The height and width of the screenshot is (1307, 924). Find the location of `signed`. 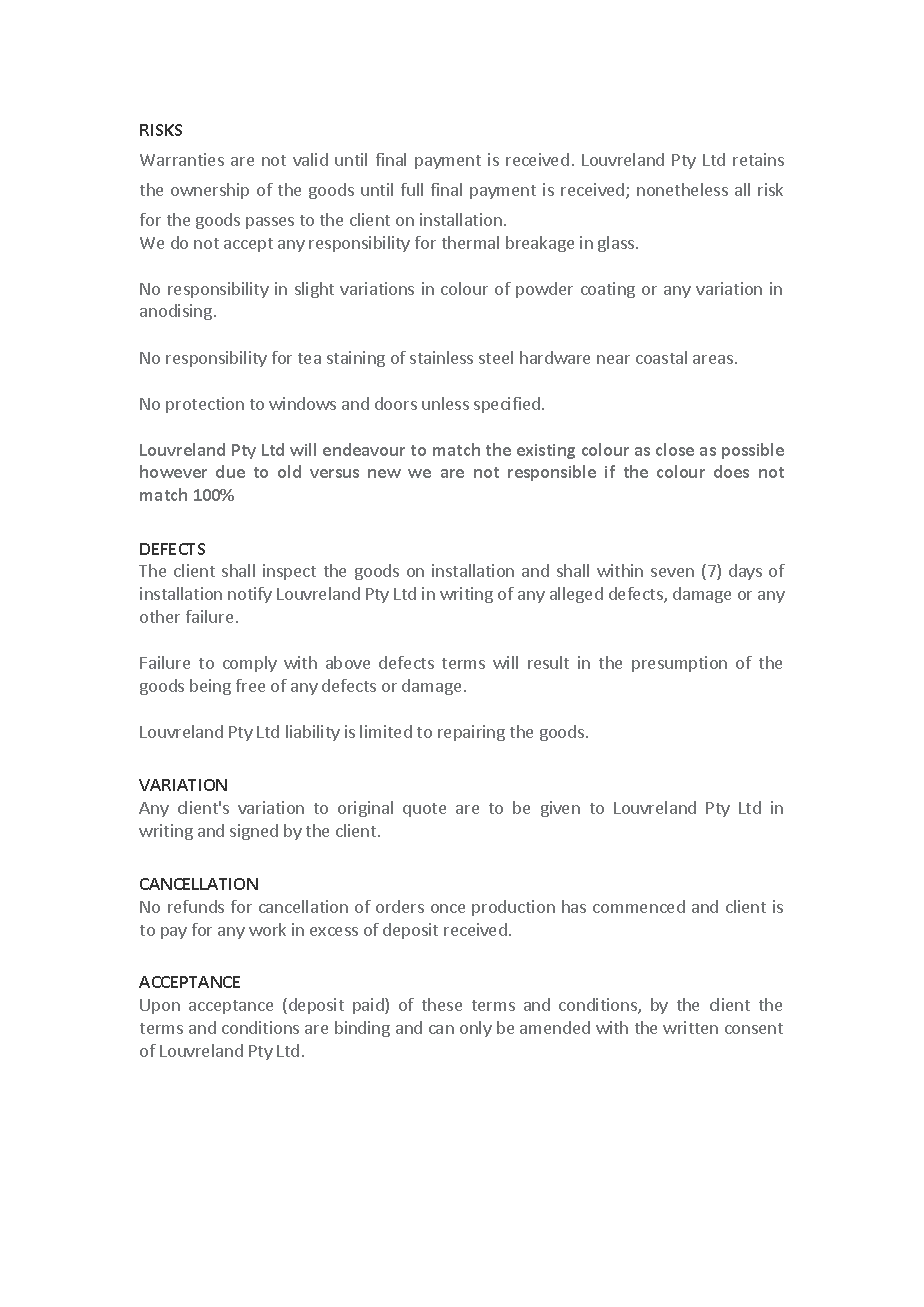

signed is located at coordinates (254, 832).
